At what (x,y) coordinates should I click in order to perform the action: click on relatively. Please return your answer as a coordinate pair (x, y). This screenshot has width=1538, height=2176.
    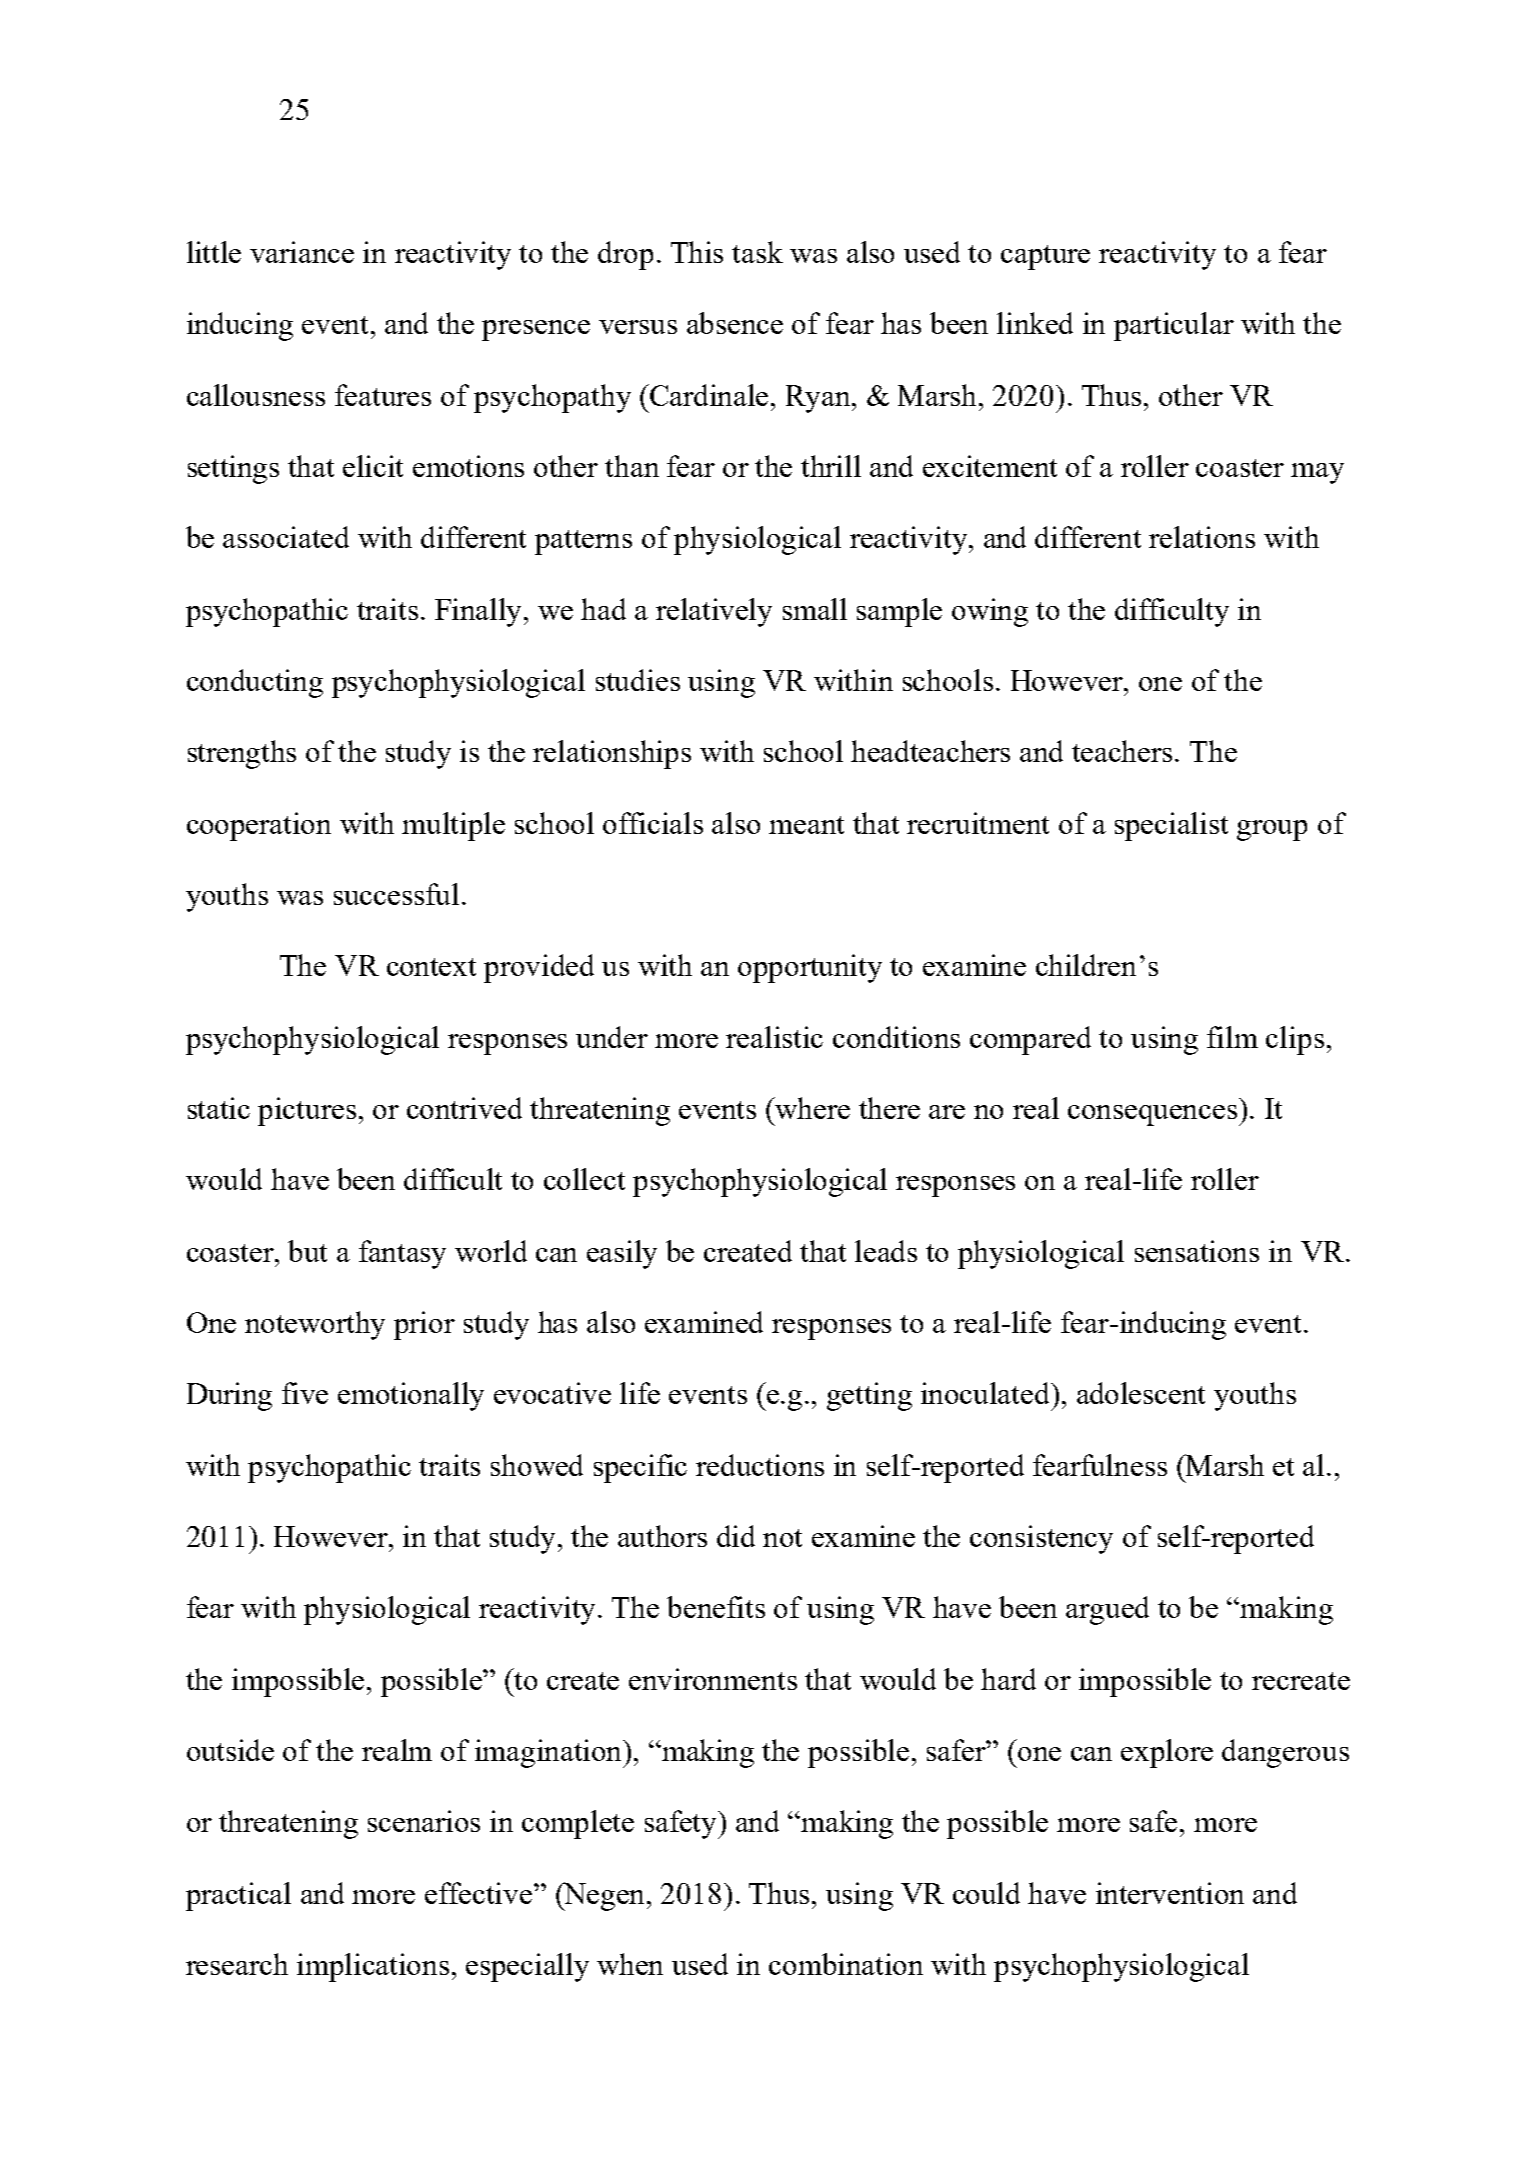
    Looking at the image, I should click on (714, 612).
